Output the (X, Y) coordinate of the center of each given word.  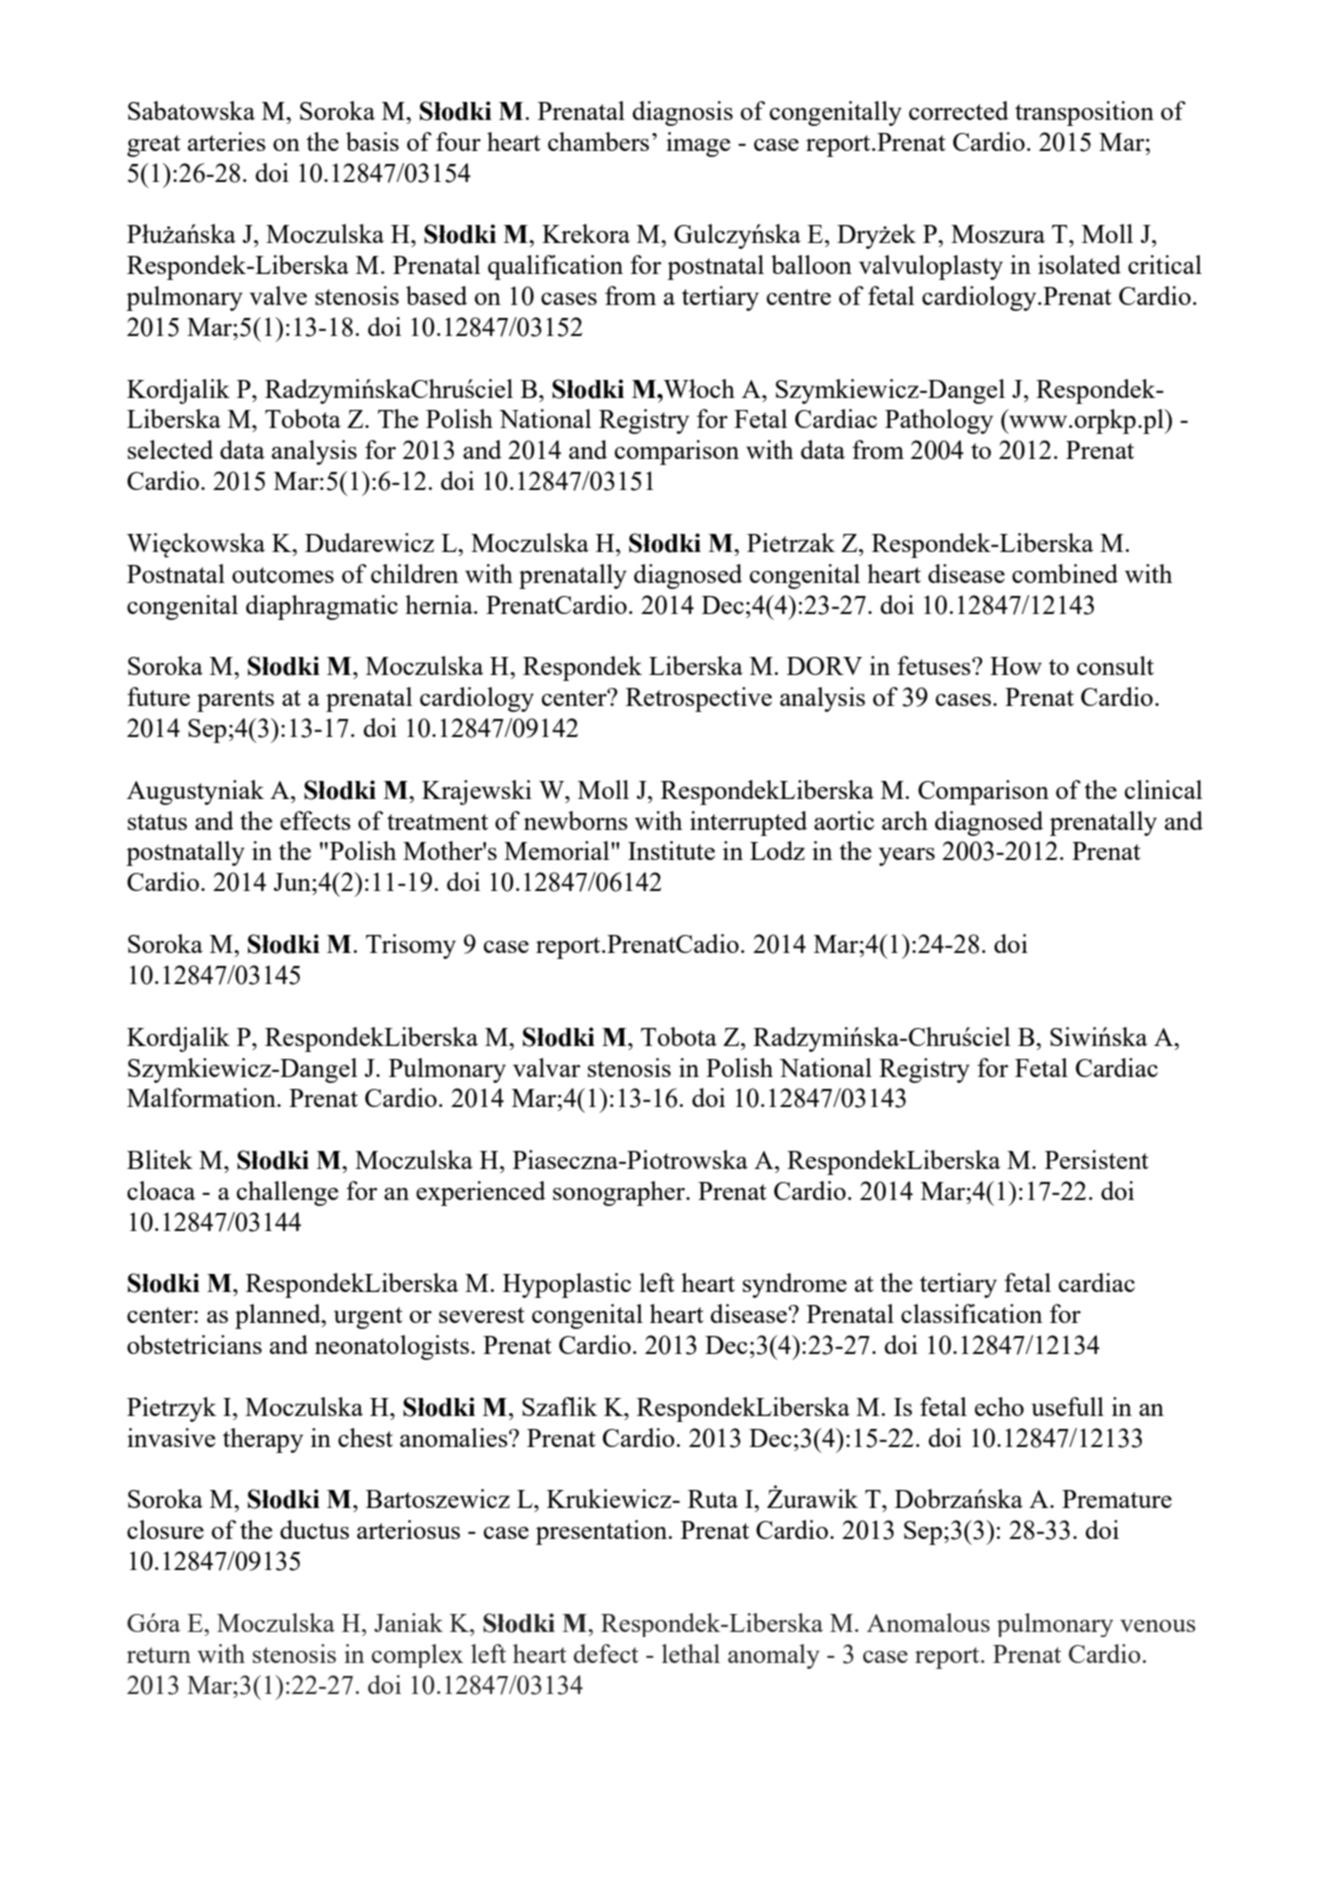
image (698, 144)
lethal (691, 1653)
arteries (227, 141)
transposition (1084, 113)
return (159, 1655)
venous (1158, 1626)
